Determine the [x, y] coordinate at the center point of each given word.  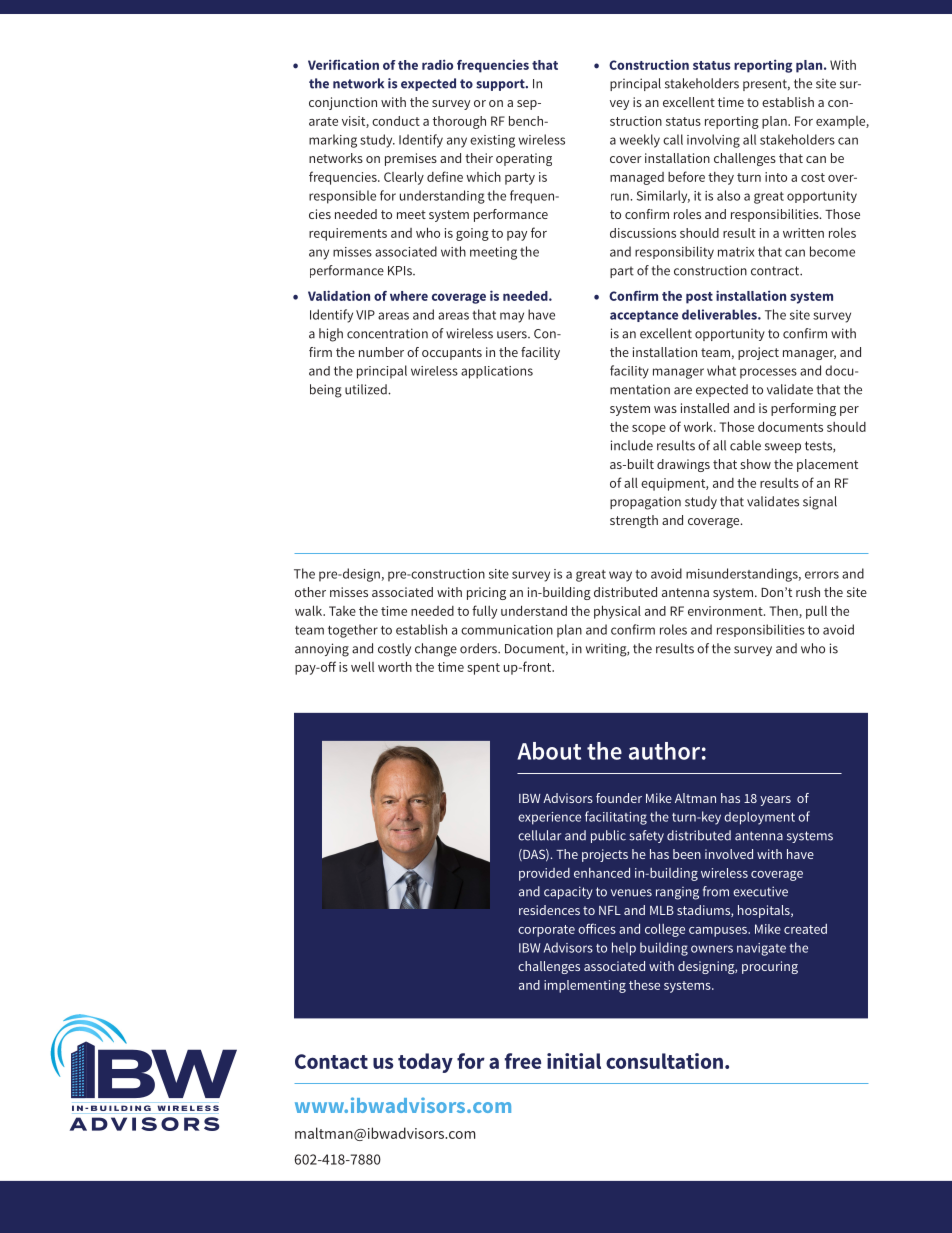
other [310, 592]
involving [713, 141]
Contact [331, 1061]
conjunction [343, 103]
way [620, 576]
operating [524, 159]
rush [808, 592]
